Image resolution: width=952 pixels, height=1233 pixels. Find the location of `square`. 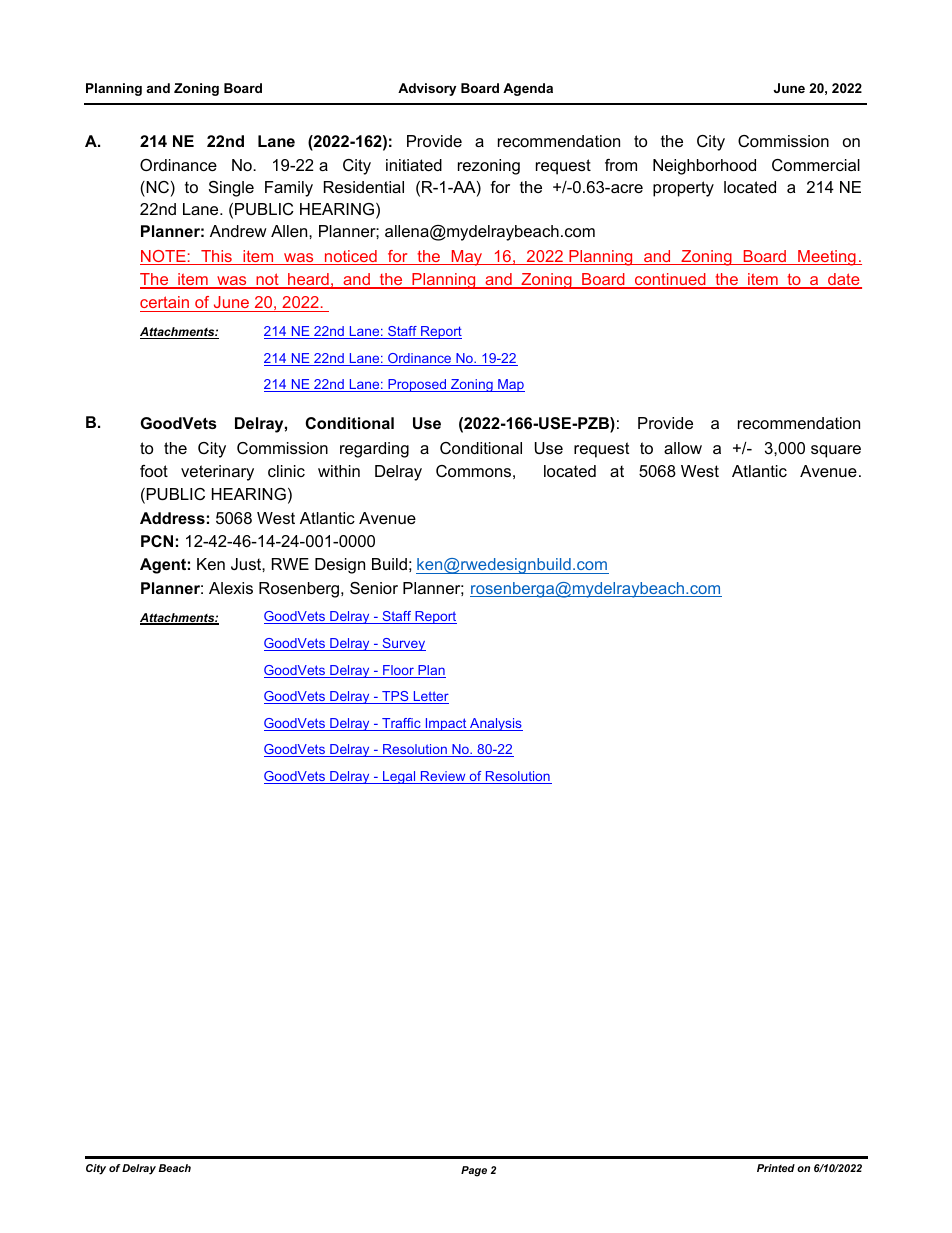

square is located at coordinates (836, 451).
